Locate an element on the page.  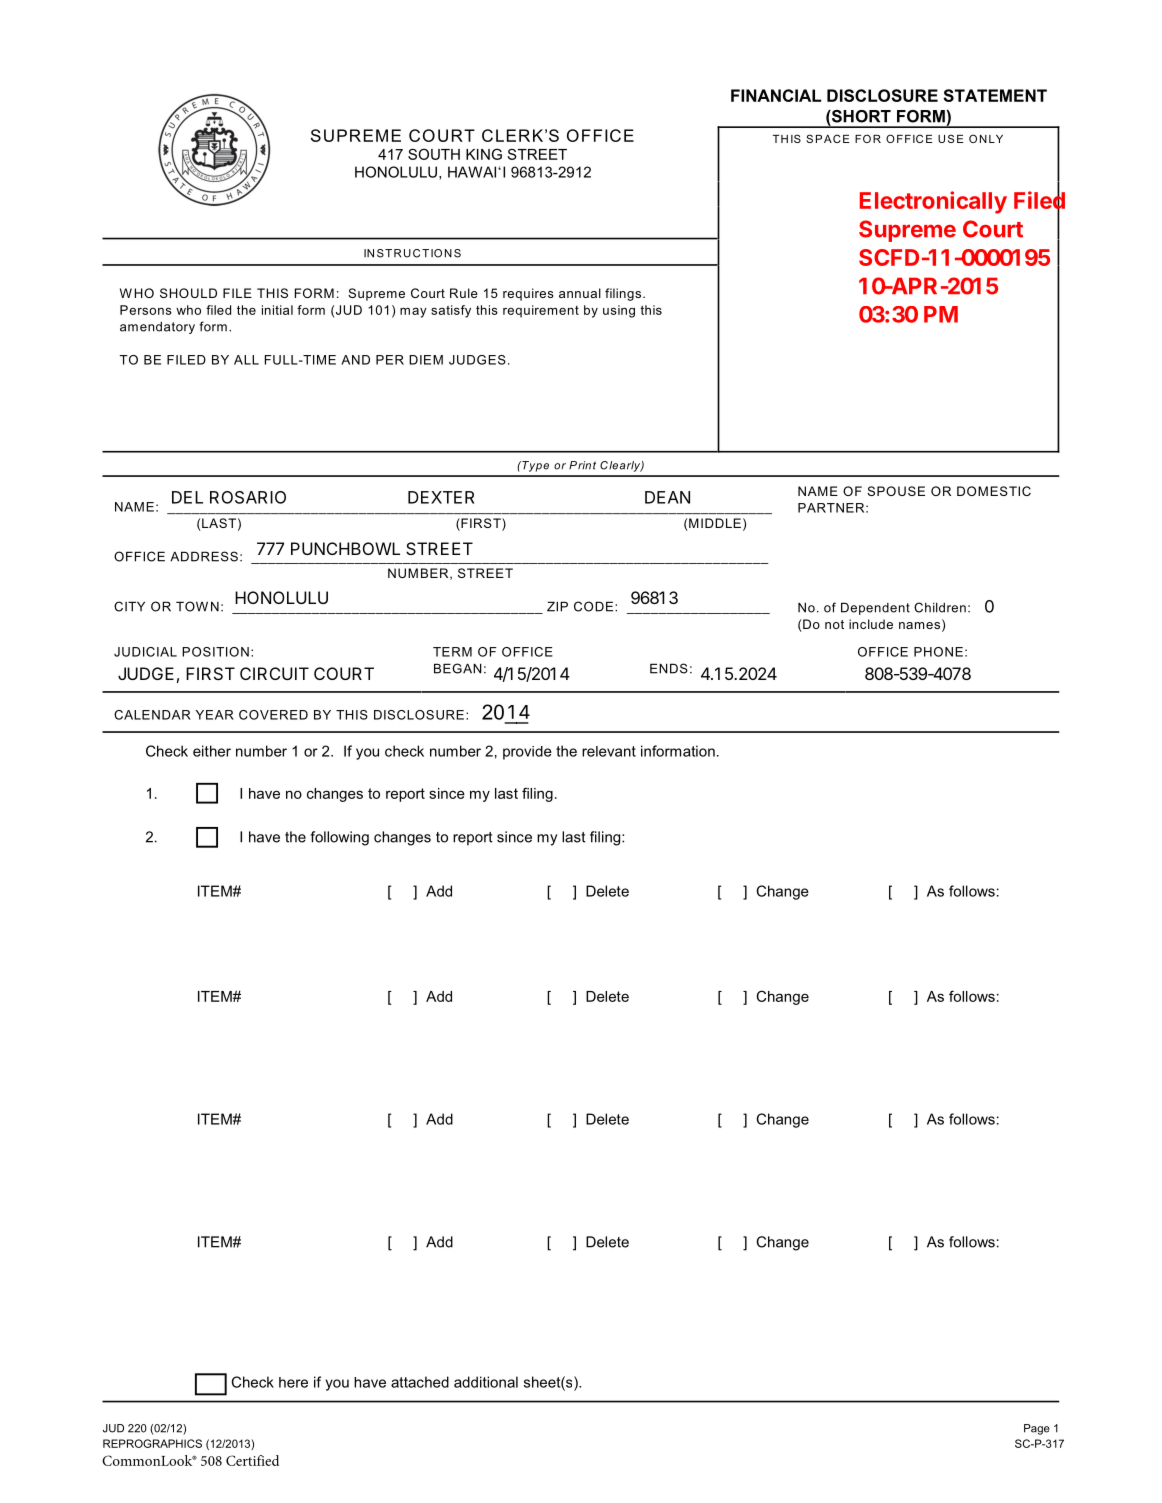
SOUTH is located at coordinates (434, 154).
